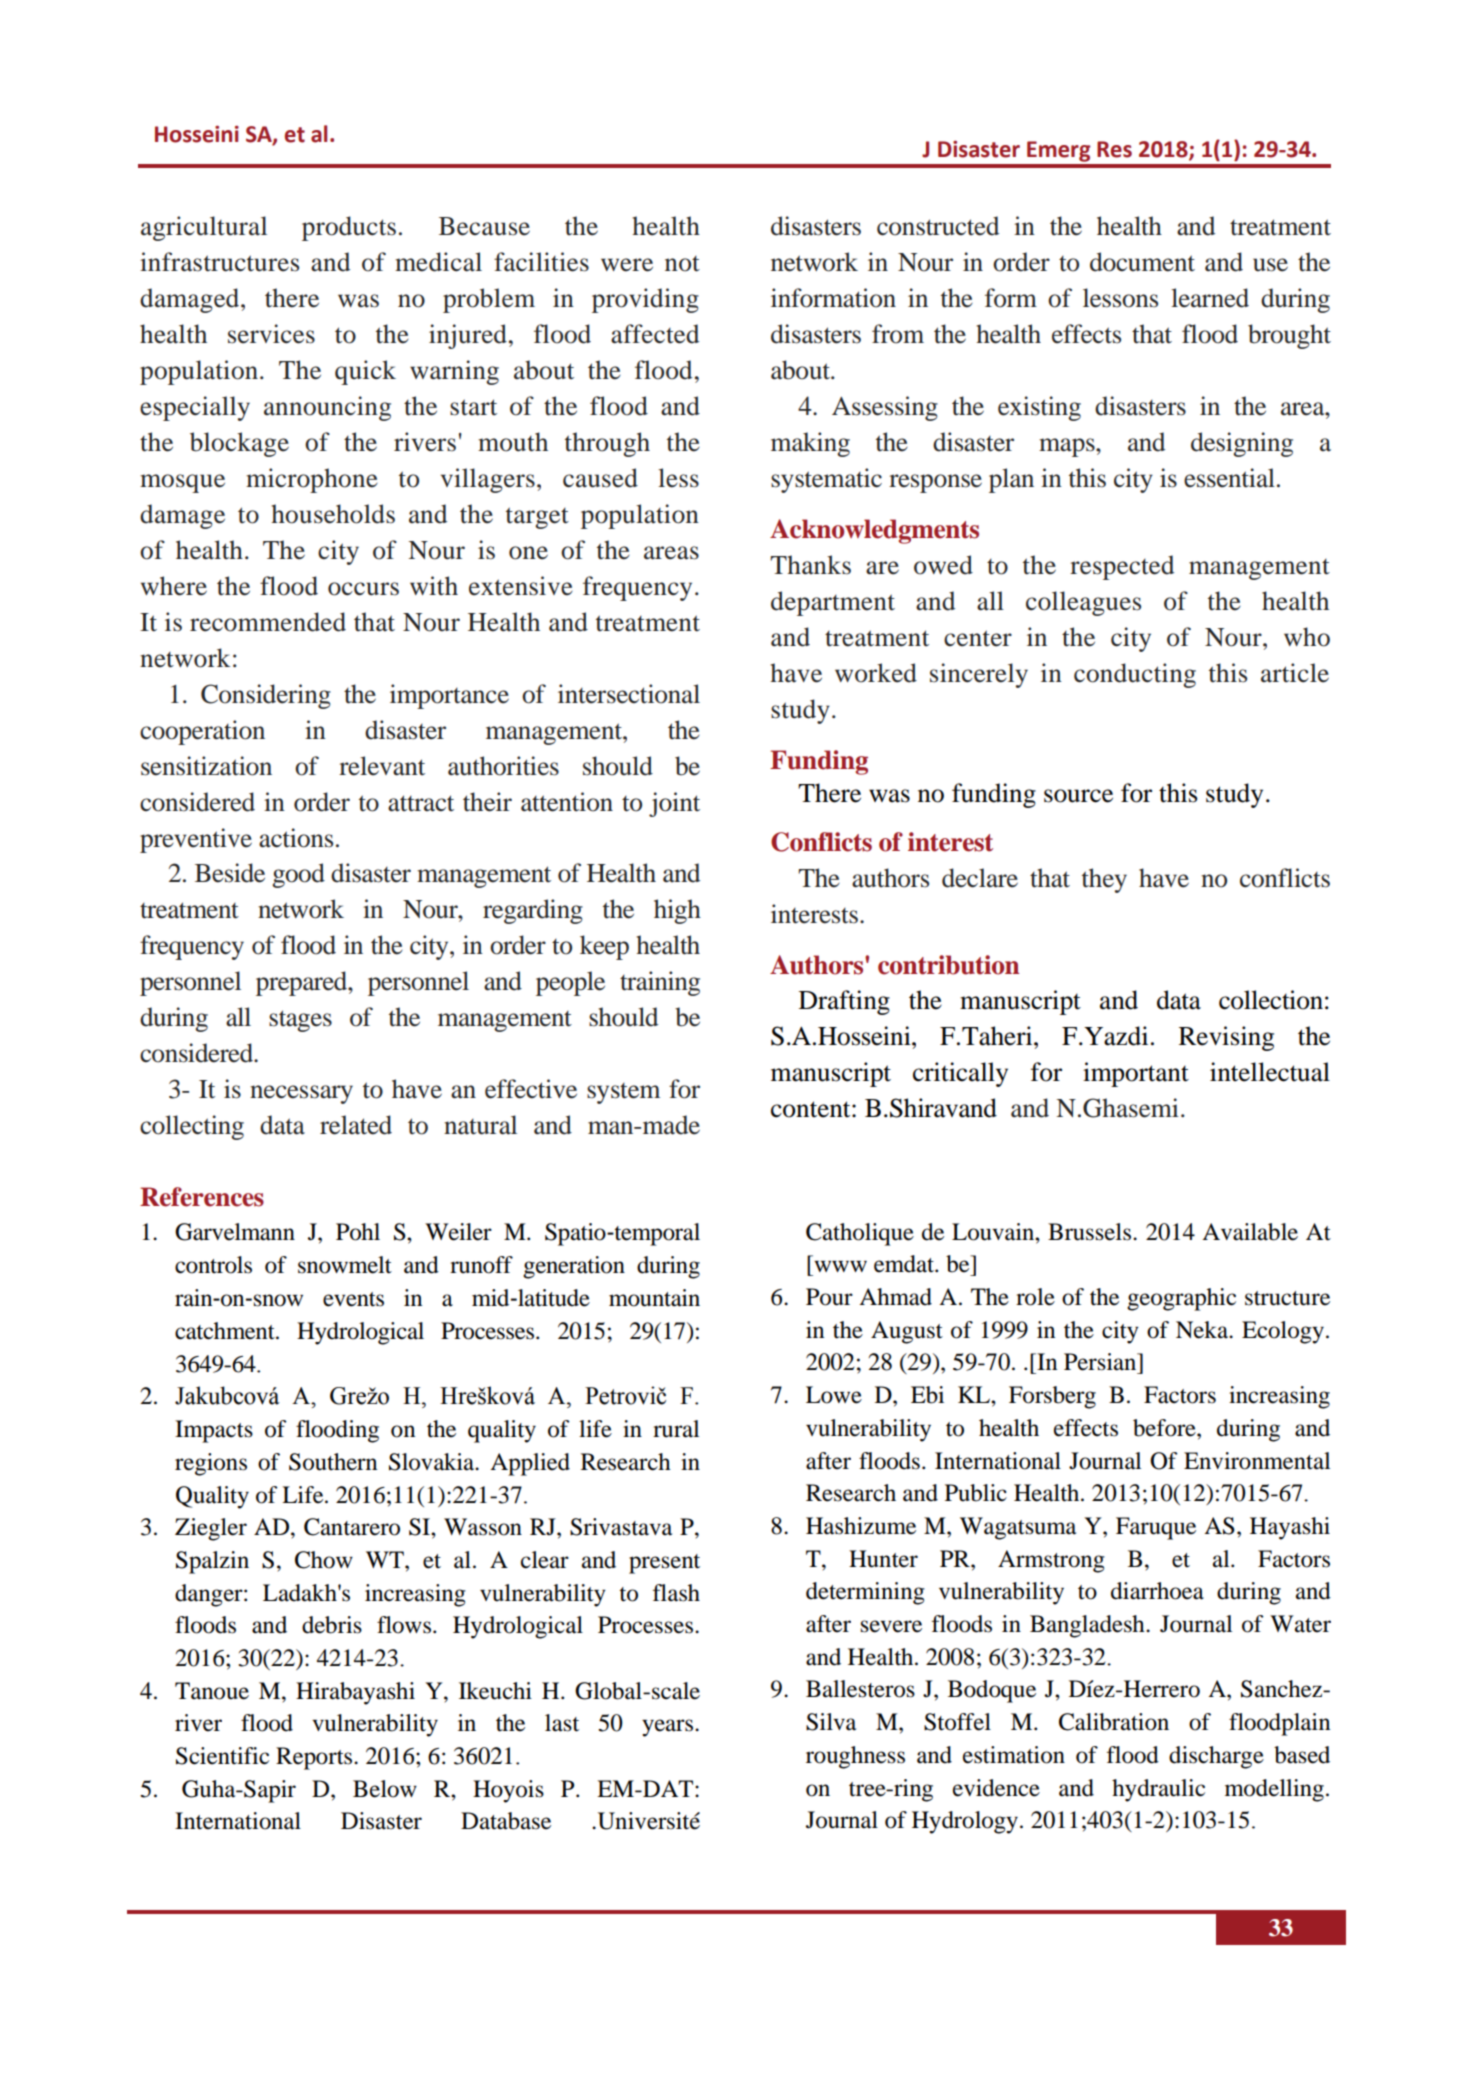  Describe the element at coordinates (1226, 1038) in the screenshot. I see `Revising` at that location.
